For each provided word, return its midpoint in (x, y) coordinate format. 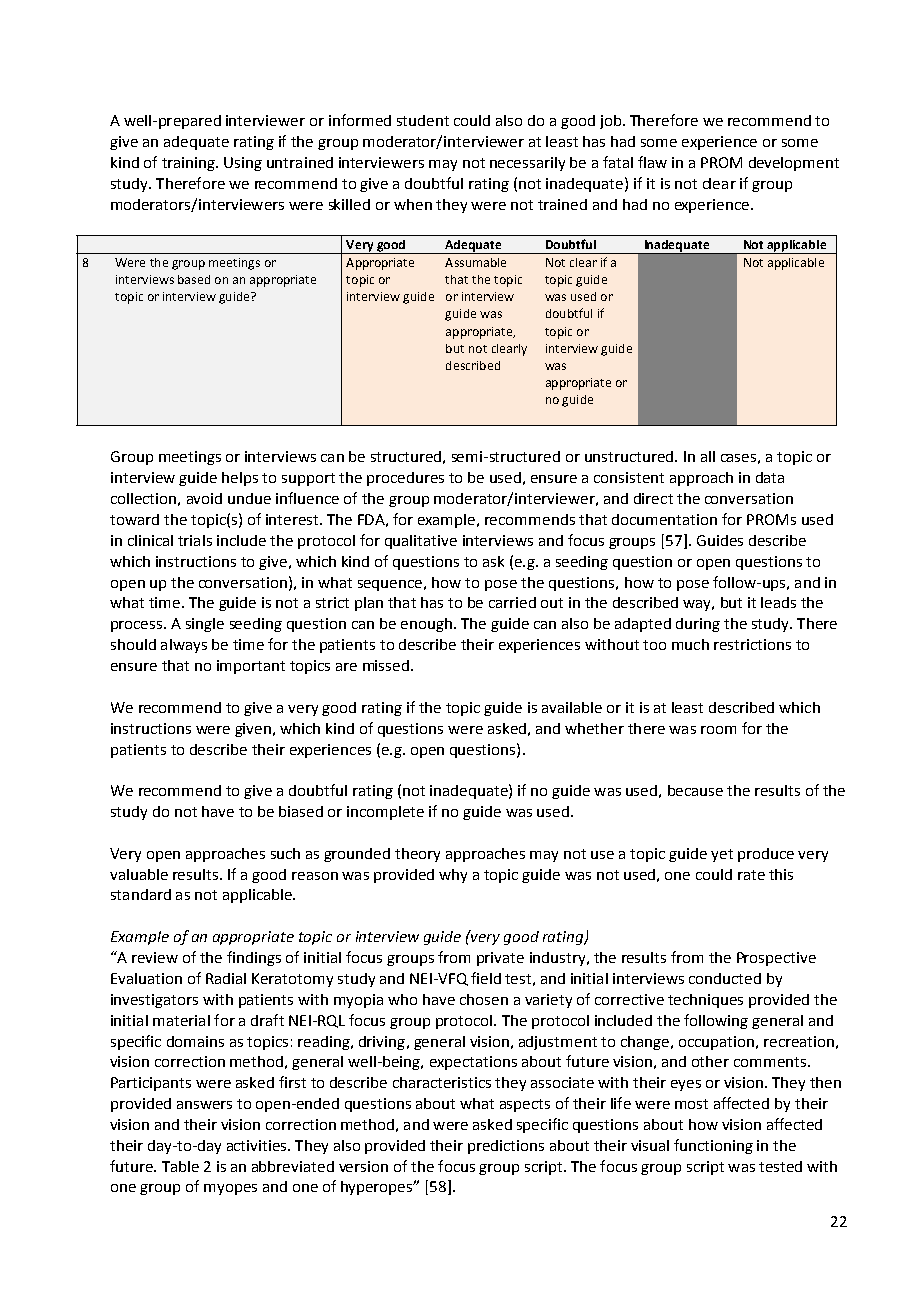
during (698, 625)
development (794, 164)
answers (204, 1105)
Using (243, 164)
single (205, 625)
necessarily (527, 164)
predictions (506, 1147)
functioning (713, 1146)
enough (426, 625)
